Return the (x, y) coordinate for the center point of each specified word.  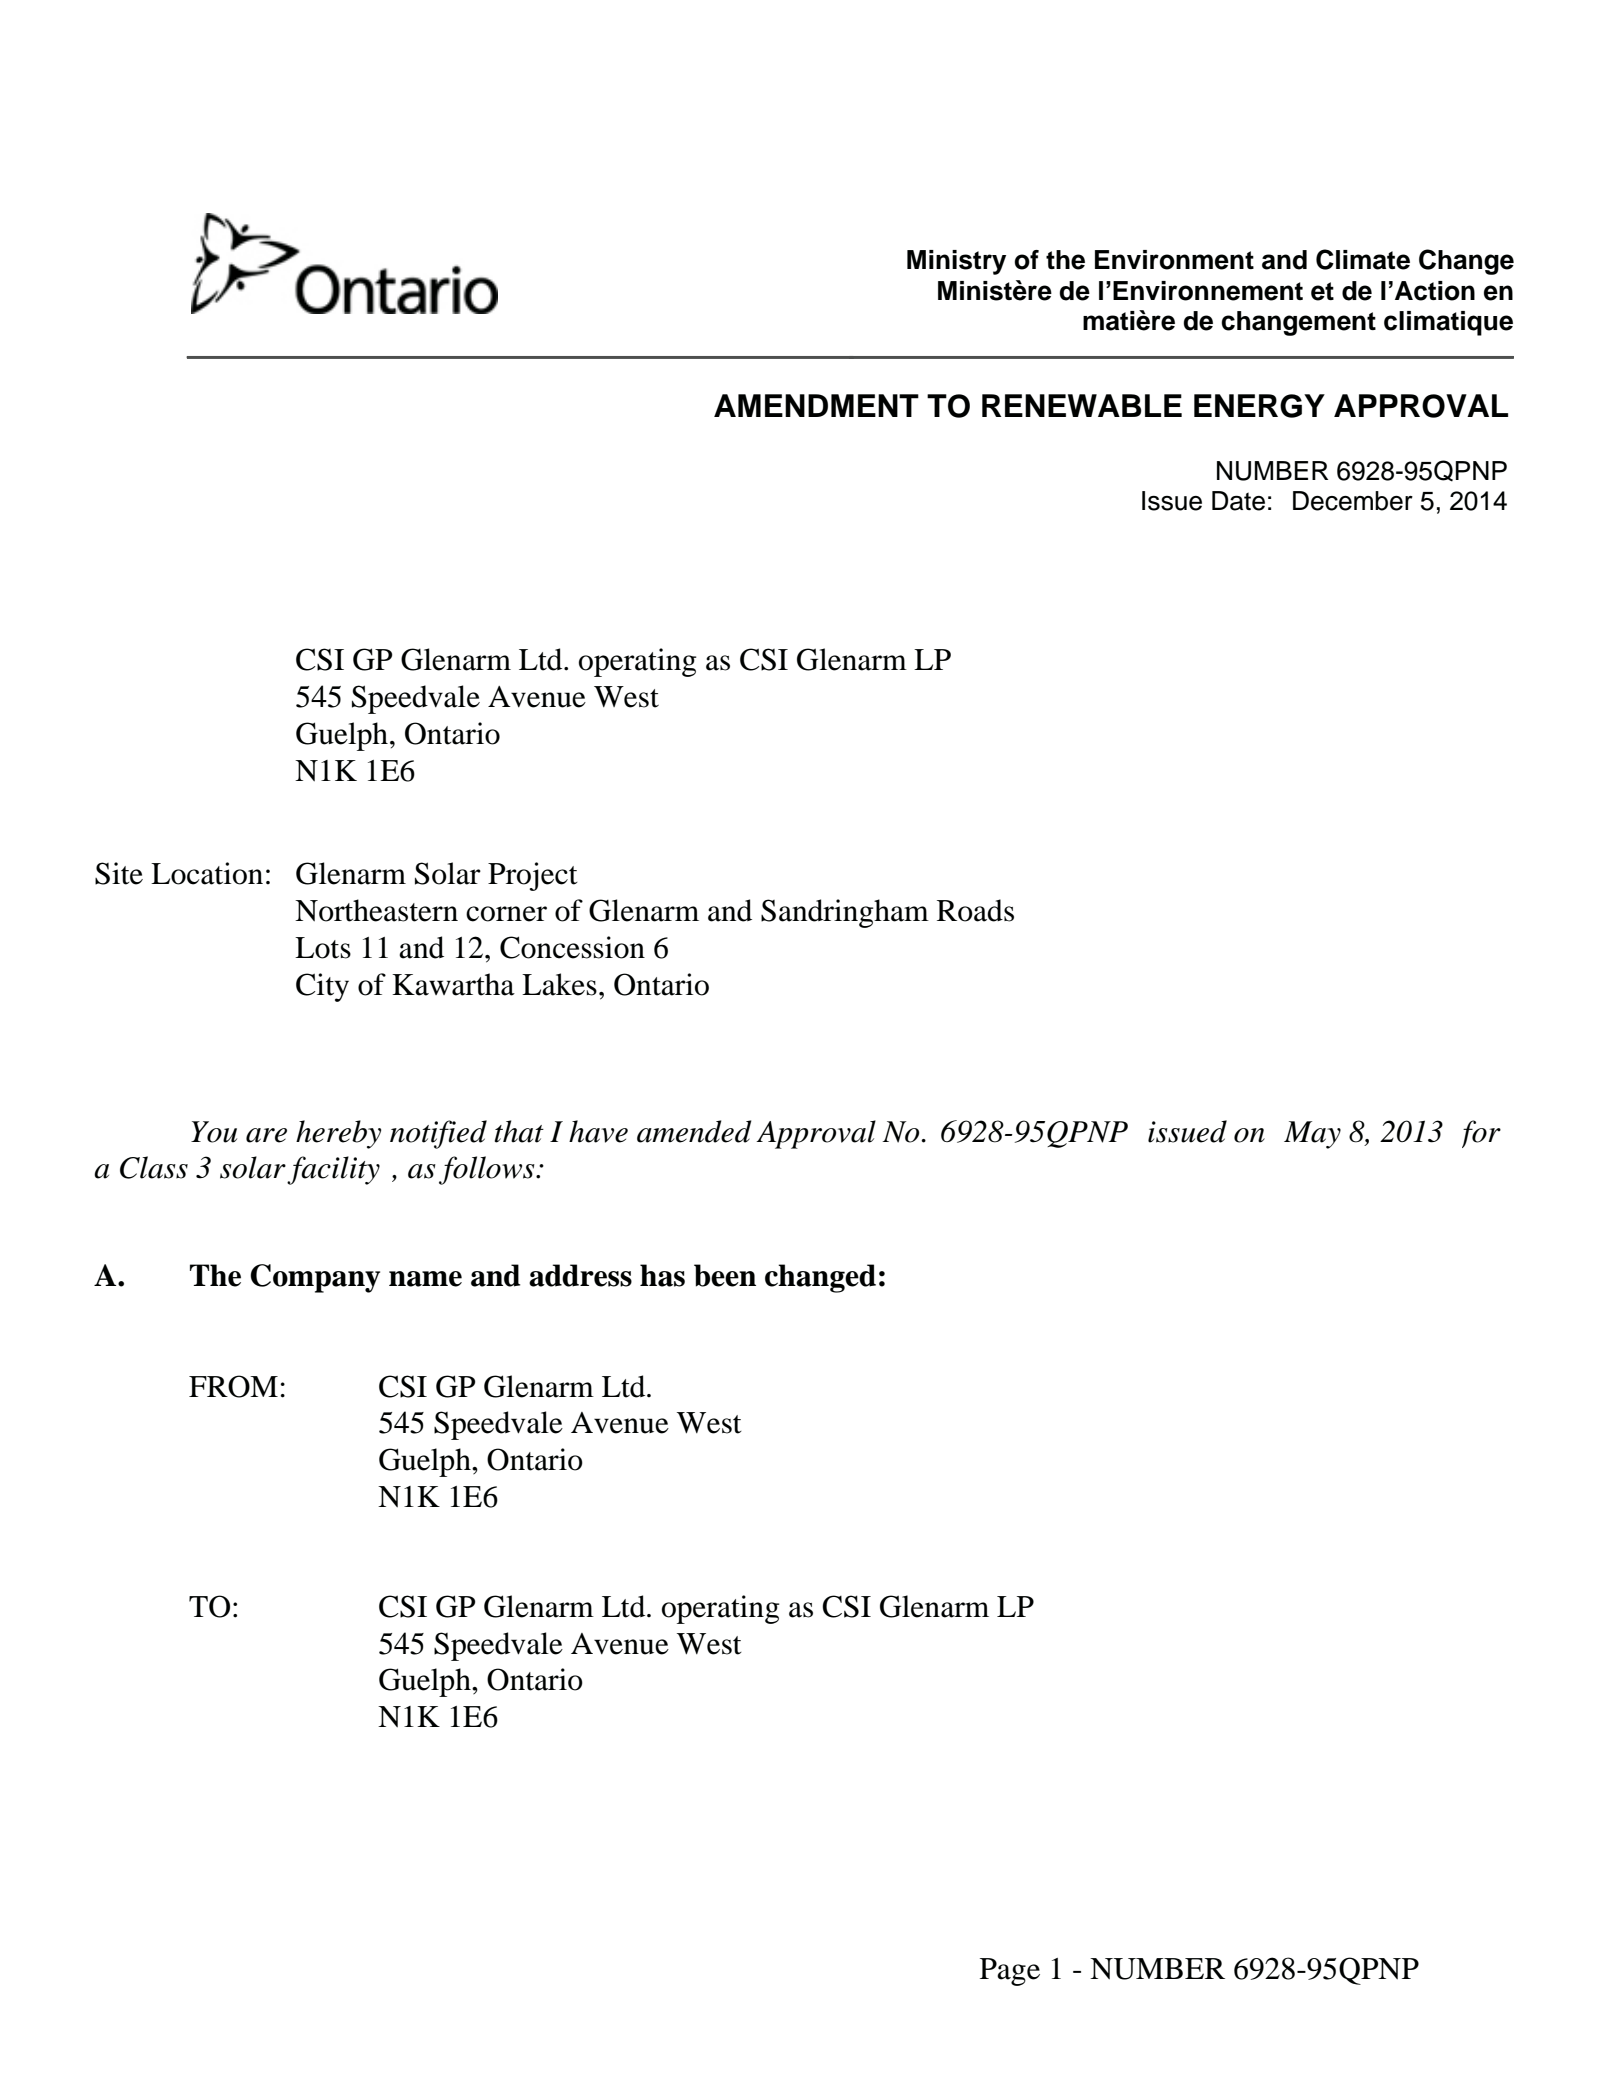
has (662, 1275)
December (1353, 501)
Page (1010, 1972)
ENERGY (1259, 406)
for (1481, 1134)
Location (207, 873)
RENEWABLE (1082, 405)
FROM (233, 1386)
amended (694, 1131)
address (580, 1275)
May (1312, 1135)
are (266, 1135)
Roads (975, 910)
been (725, 1275)
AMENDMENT (816, 405)
